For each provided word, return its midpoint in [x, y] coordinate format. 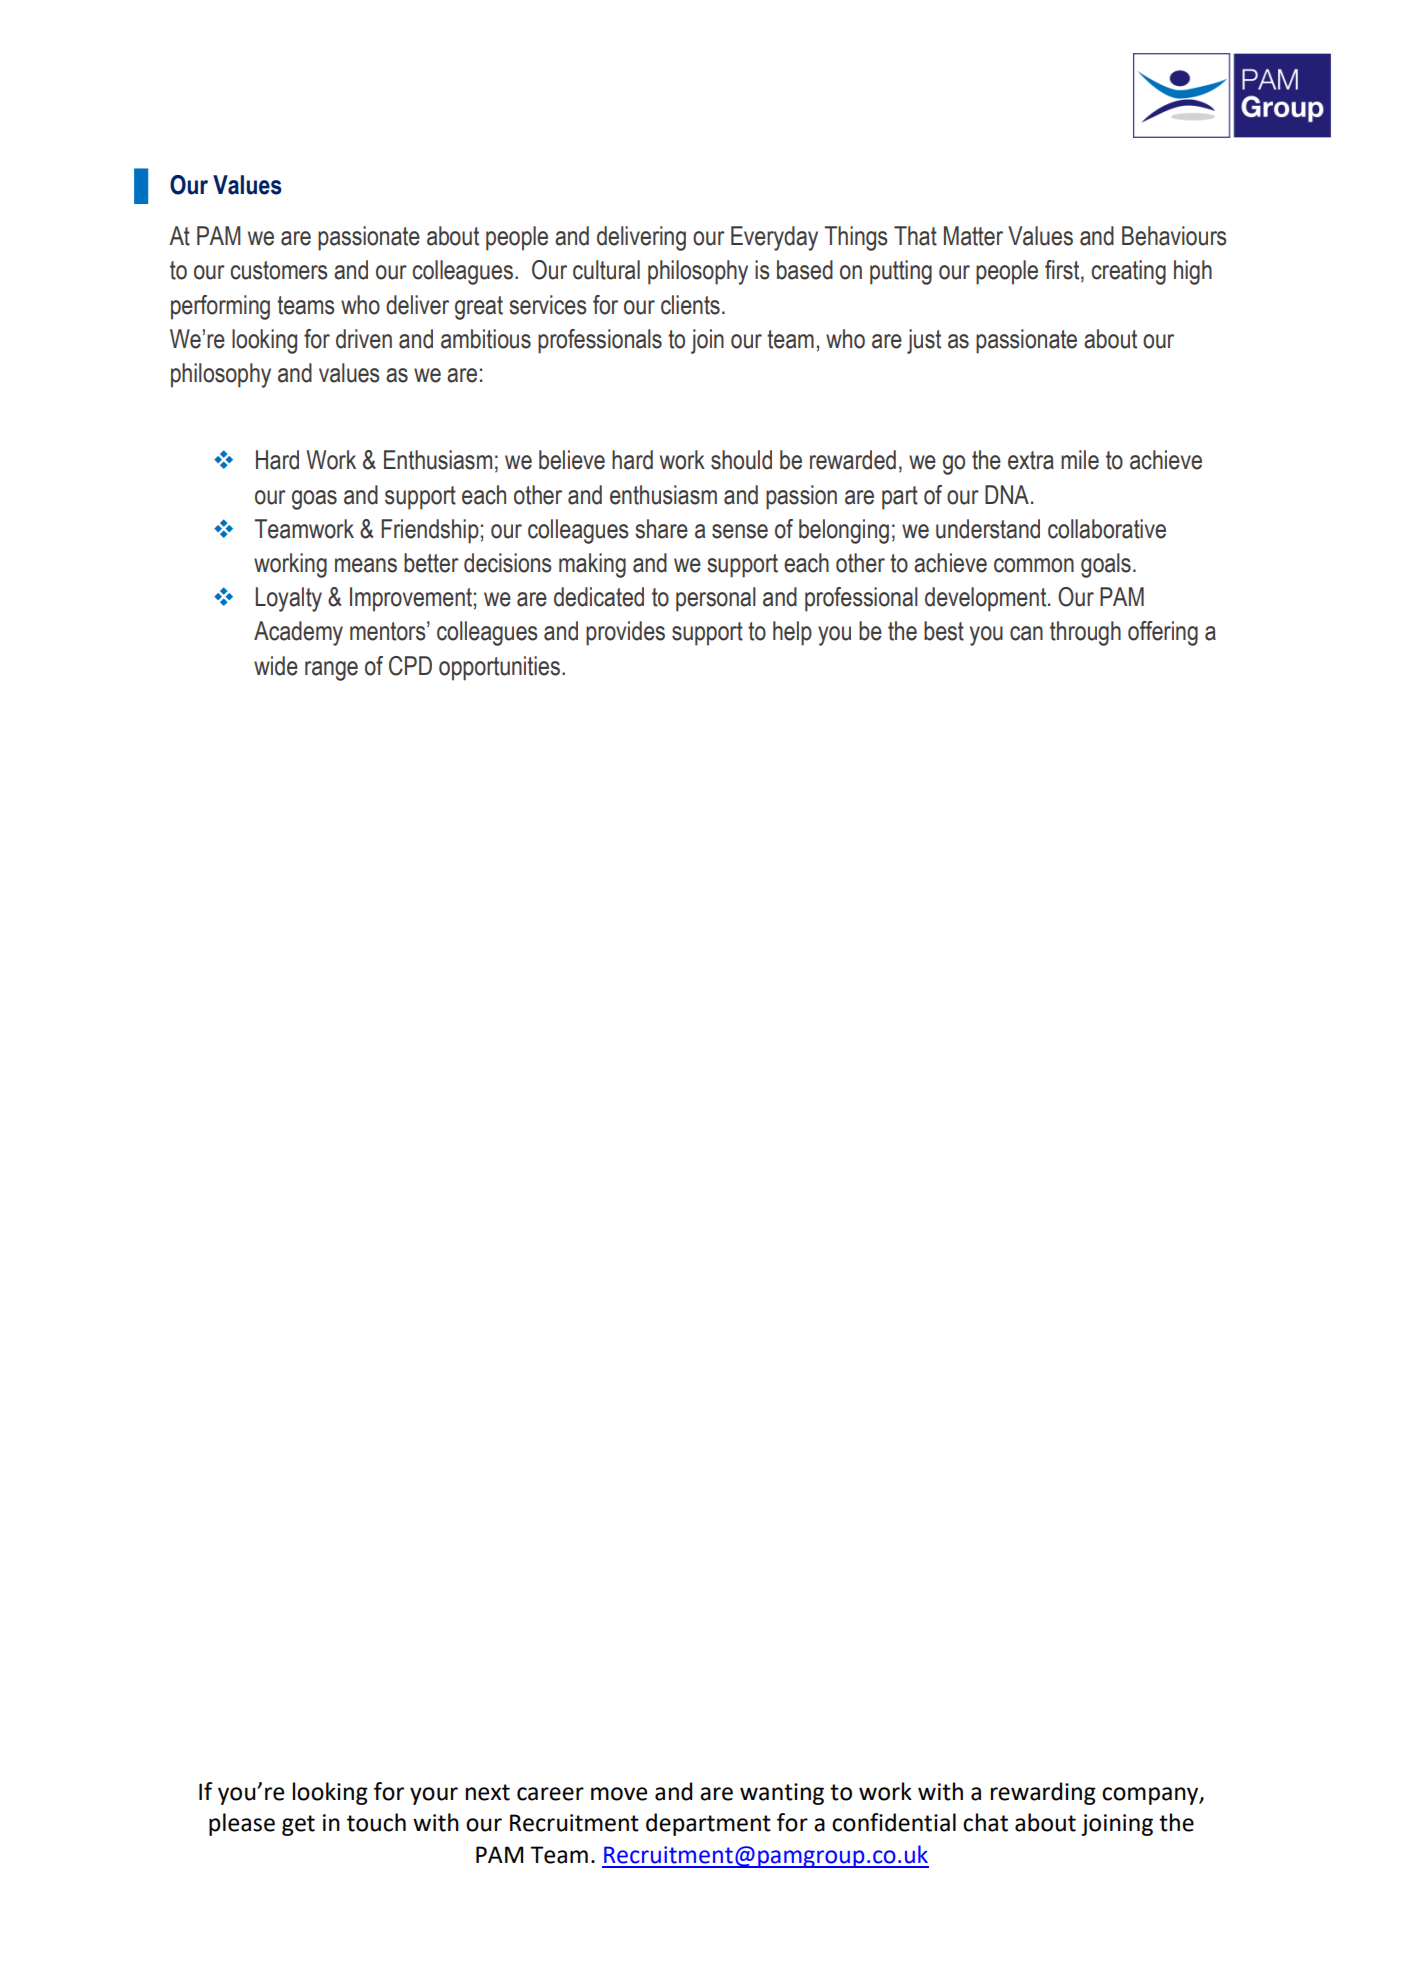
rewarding [1043, 1793]
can [1026, 633]
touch [376, 1822]
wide [276, 666]
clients [690, 305]
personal [716, 599]
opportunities [499, 668]
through [1085, 633]
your [434, 1796]
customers [278, 270]
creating [1128, 272]
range [331, 671]
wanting [782, 1794]
